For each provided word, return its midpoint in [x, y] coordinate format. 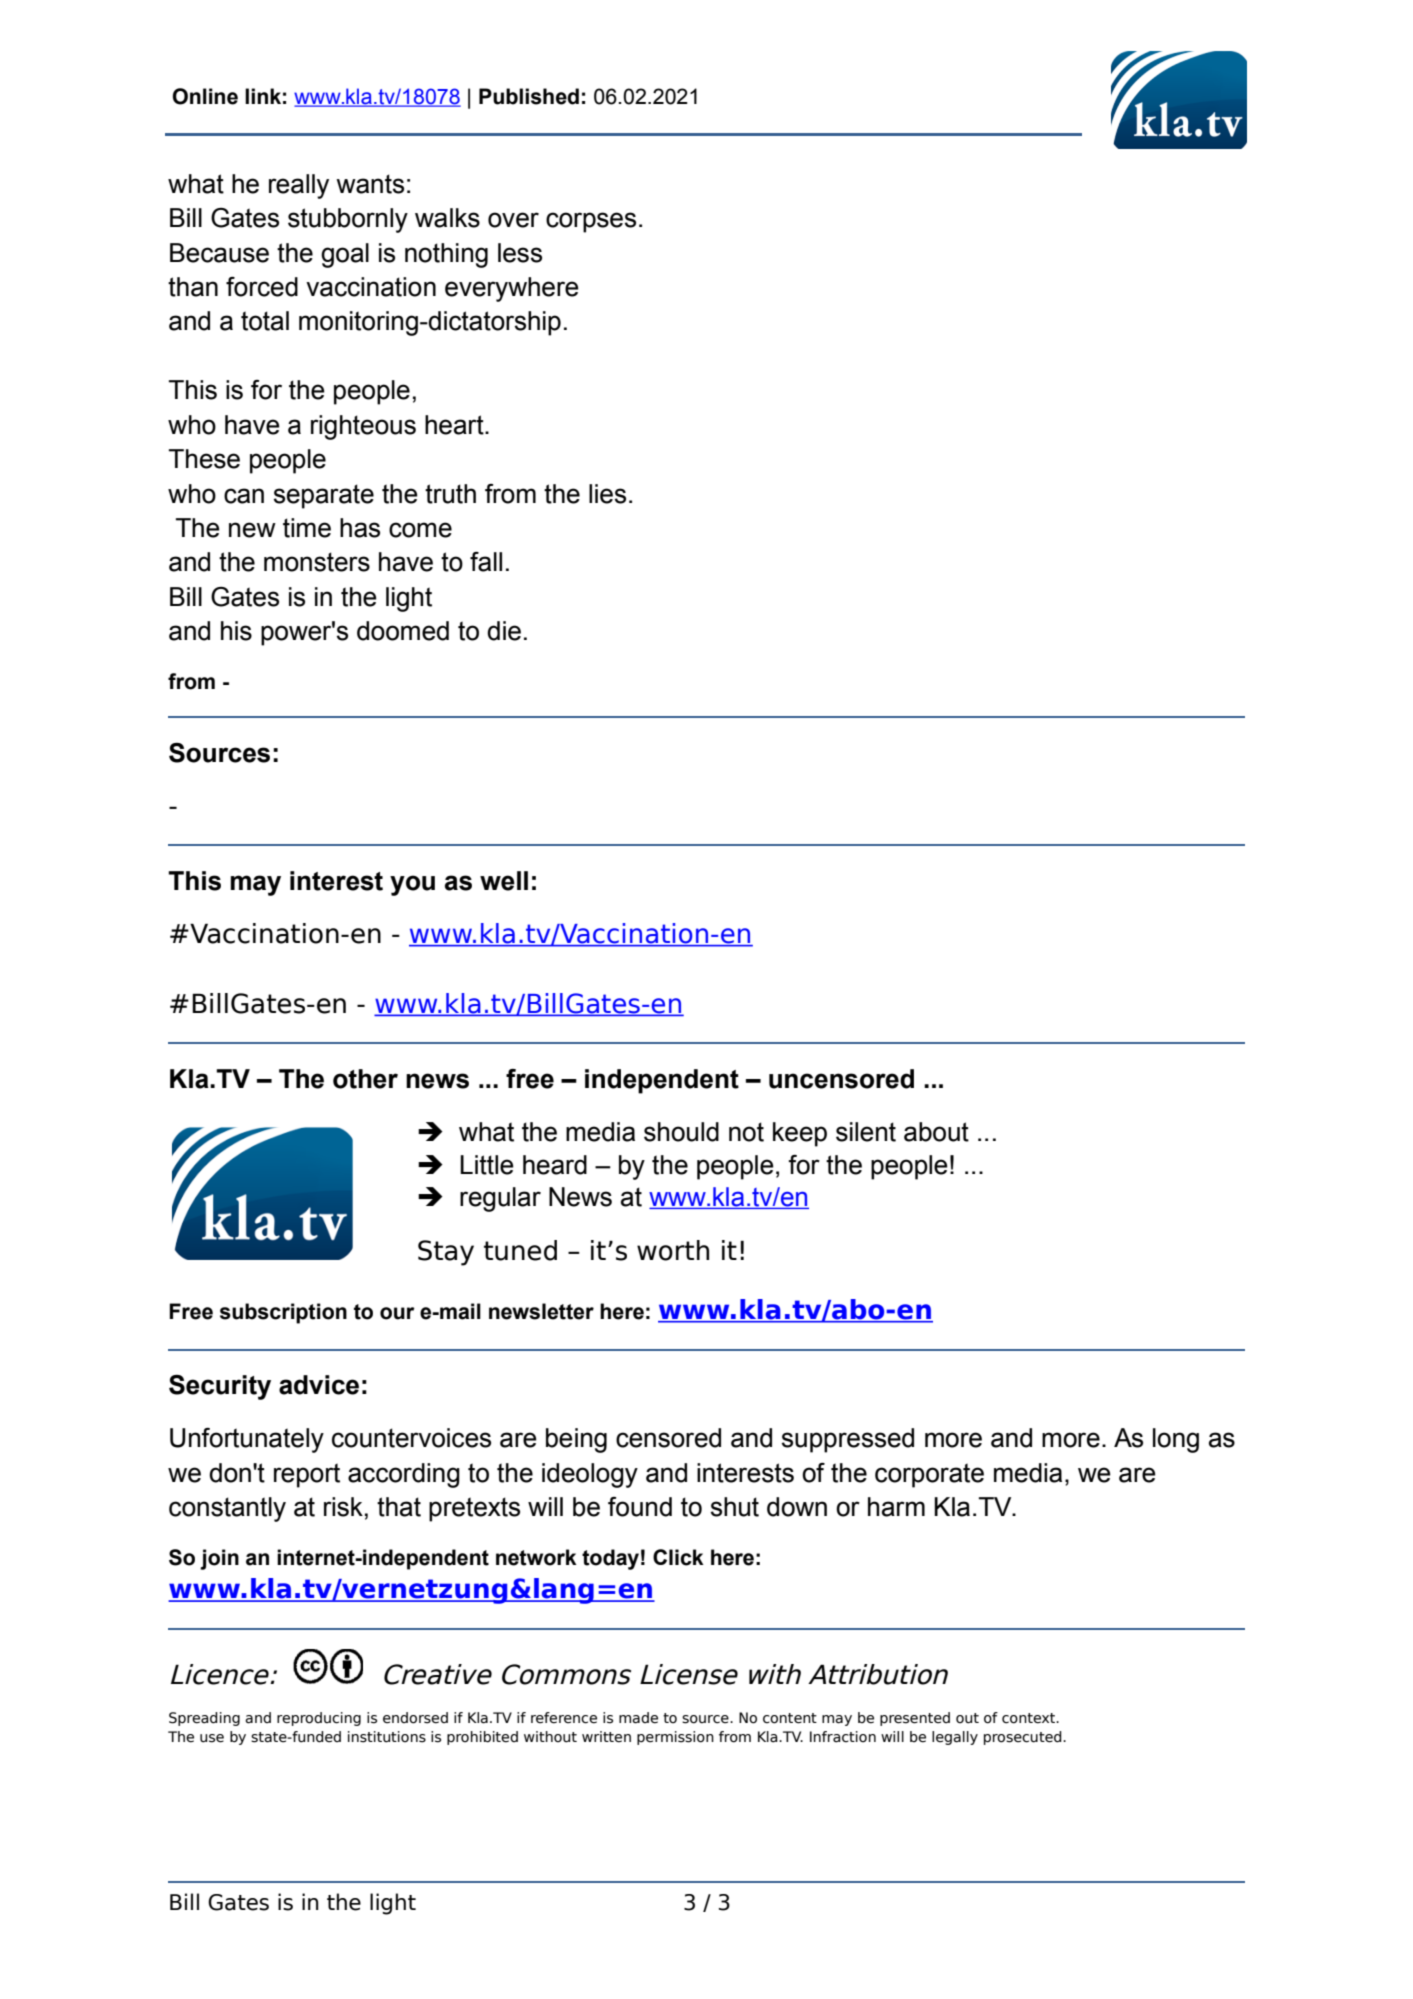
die [504, 631]
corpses [591, 222]
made [638, 1718]
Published [529, 96]
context [1029, 1718]
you [412, 885]
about [936, 1132]
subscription [283, 1313]
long [1176, 1440]
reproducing [319, 1719]
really [299, 186]
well [504, 881]
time [307, 528]
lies [607, 494]
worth [673, 1250]
